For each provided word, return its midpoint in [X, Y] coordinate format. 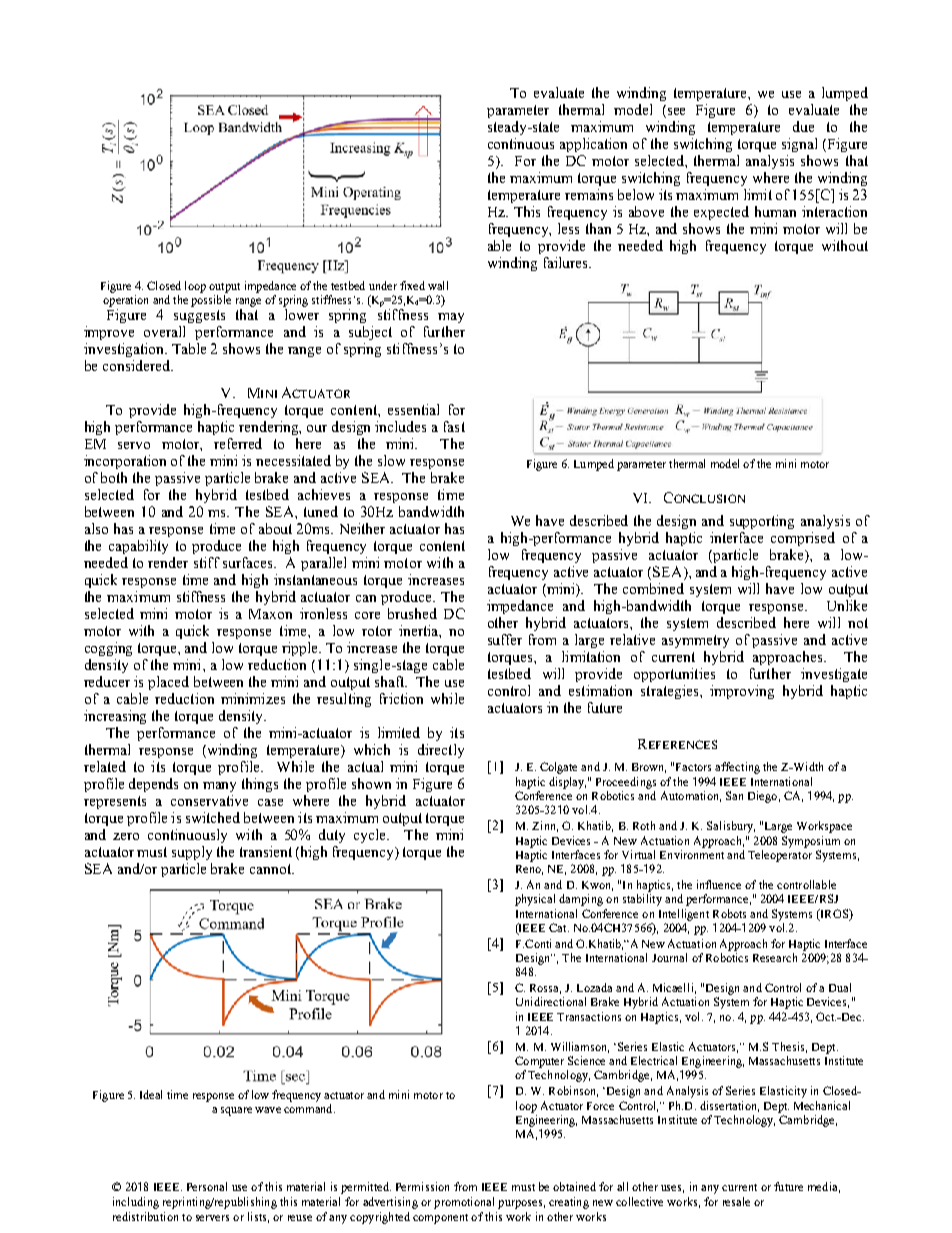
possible [211, 301]
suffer [505, 639]
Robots [729, 913]
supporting [762, 522]
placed [168, 683]
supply [192, 853]
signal [799, 145]
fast [454, 426]
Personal [207, 1186]
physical [535, 900]
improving [742, 692]
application [593, 145]
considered [138, 365]
